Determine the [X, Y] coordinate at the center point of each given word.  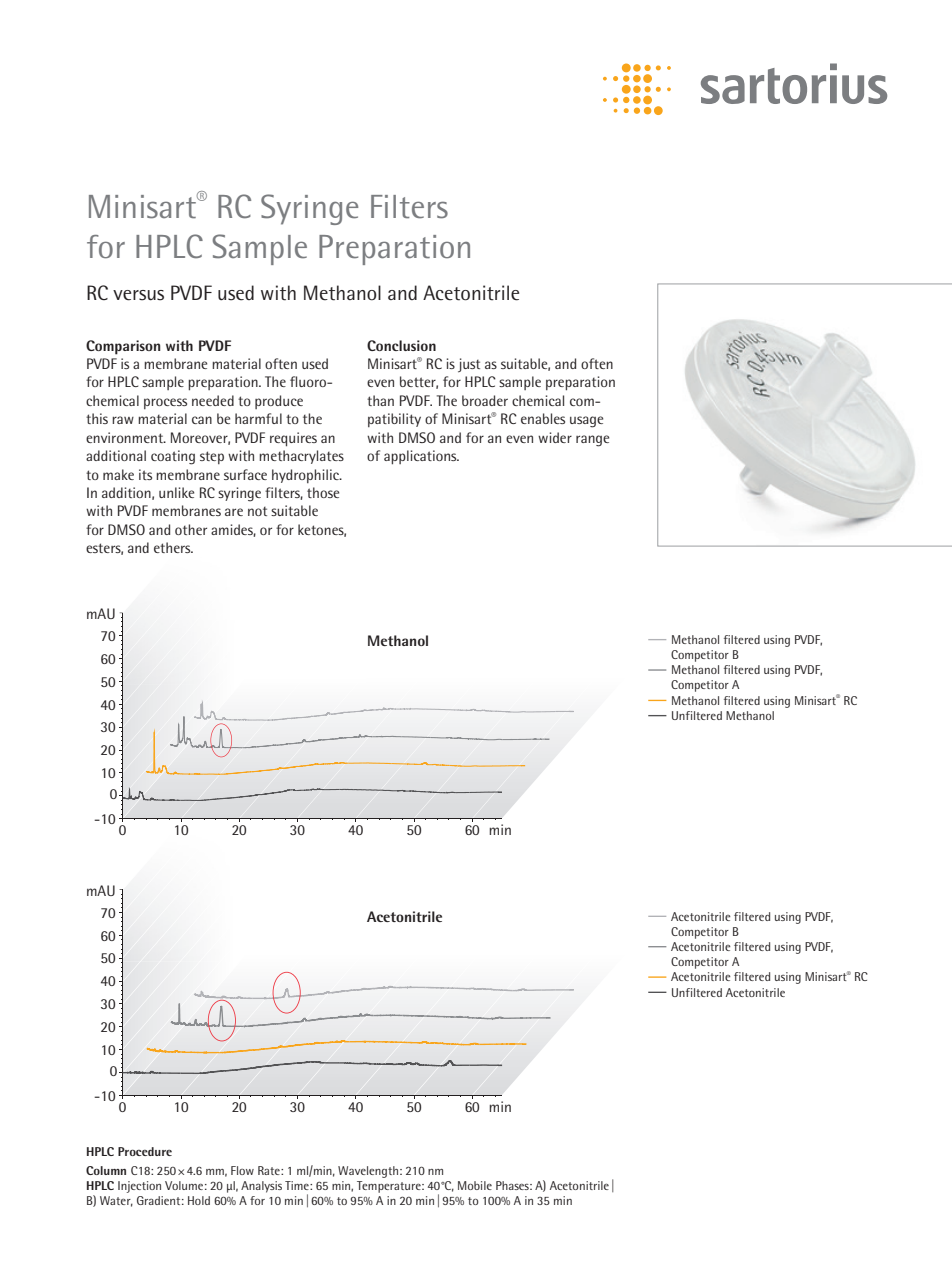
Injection [139, 1187]
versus [138, 295]
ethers [173, 547]
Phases [513, 1185]
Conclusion [401, 345]
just [469, 365]
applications [421, 457]
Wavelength [368, 1172]
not [257, 511]
